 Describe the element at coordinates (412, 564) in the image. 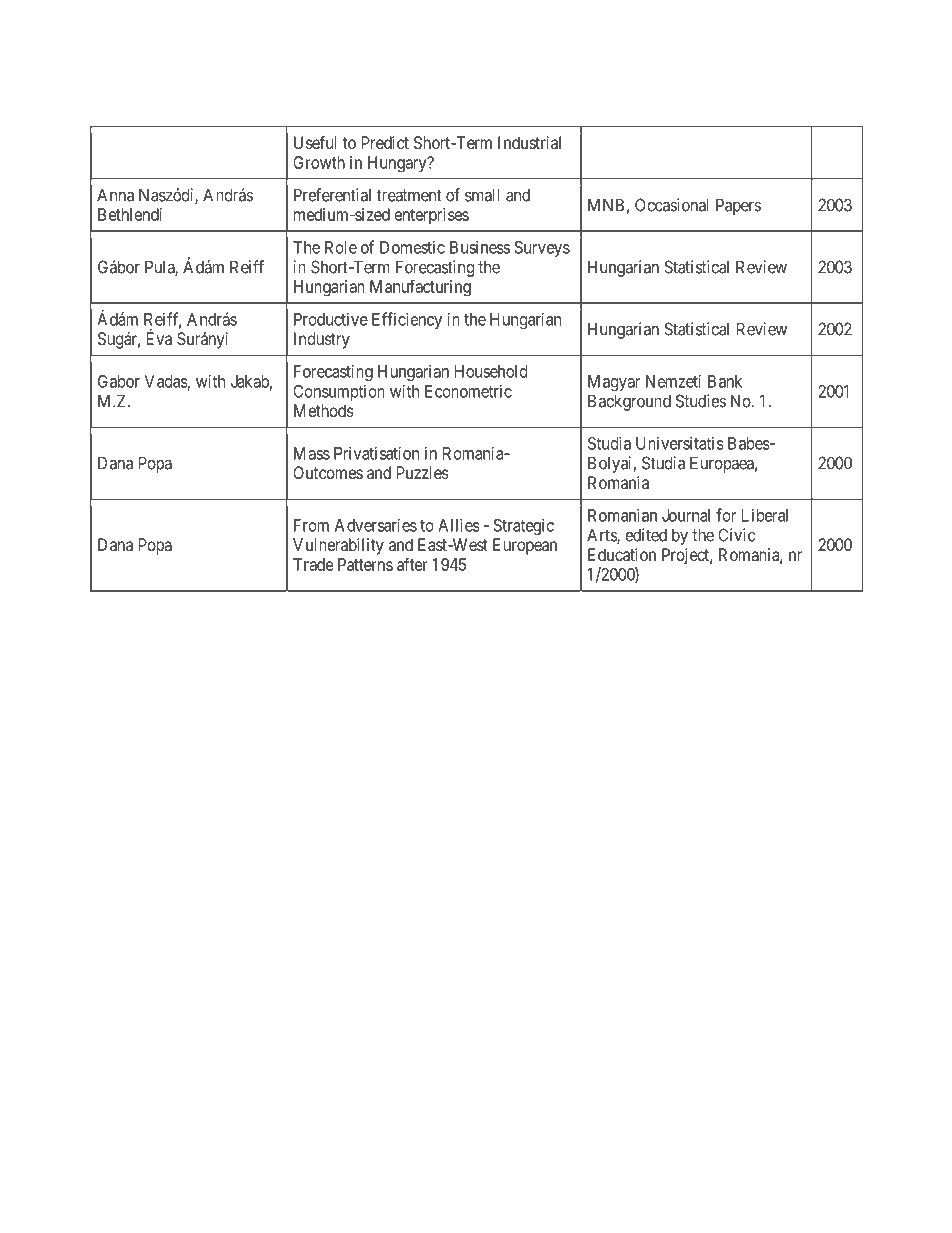

I see `after` at that location.
